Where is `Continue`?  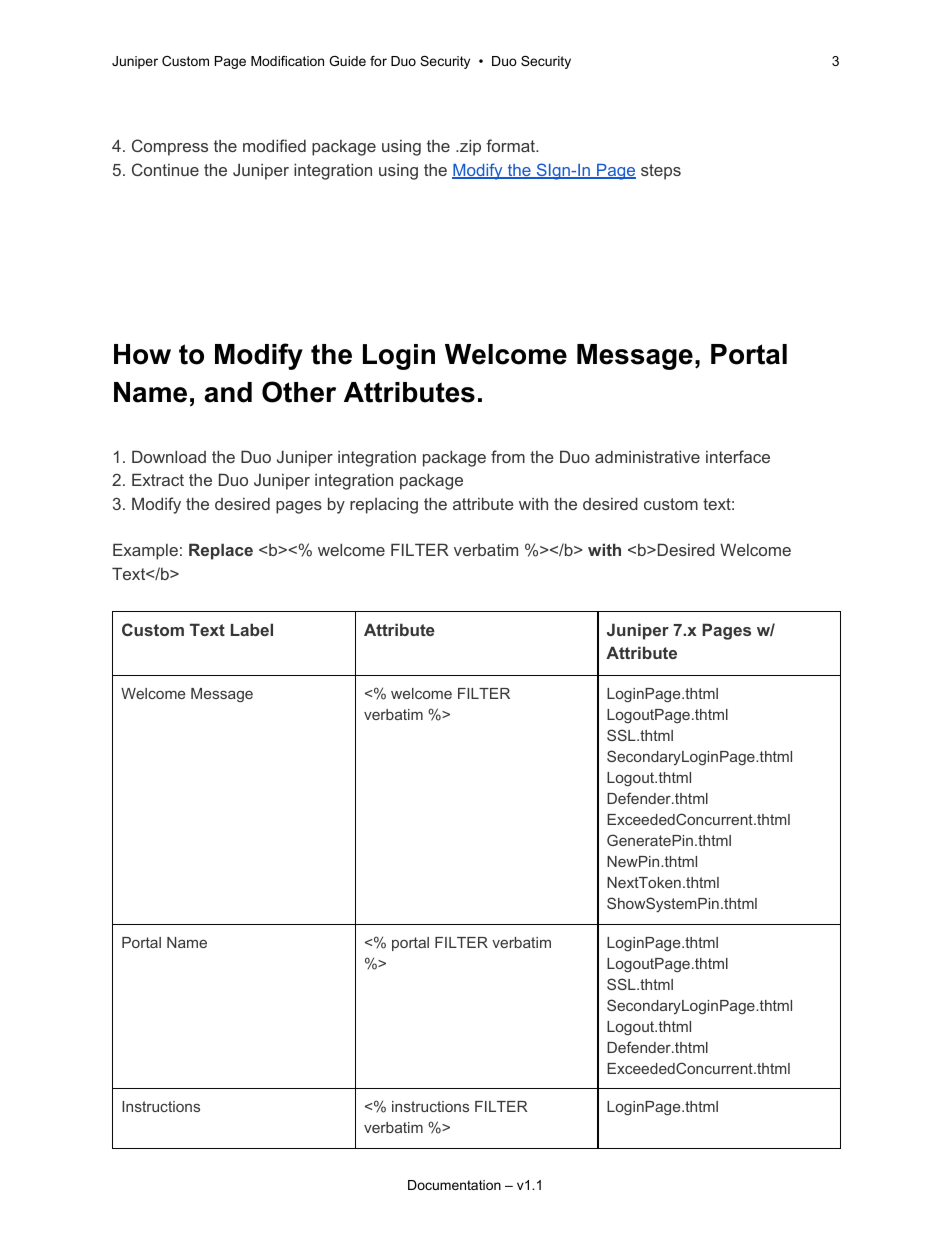 Continue is located at coordinates (165, 169).
